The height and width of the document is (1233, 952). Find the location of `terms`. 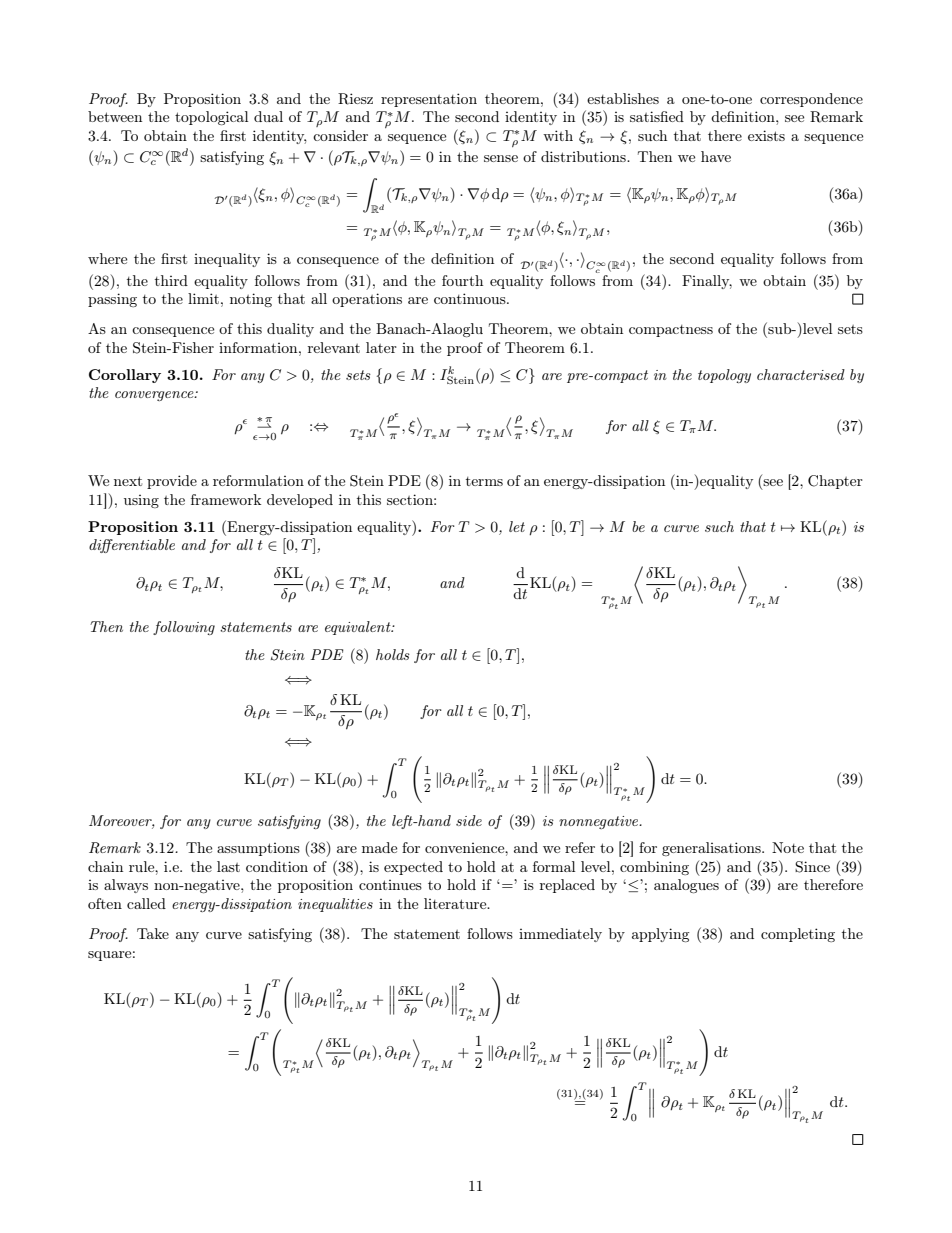

terms is located at coordinates (484, 481).
